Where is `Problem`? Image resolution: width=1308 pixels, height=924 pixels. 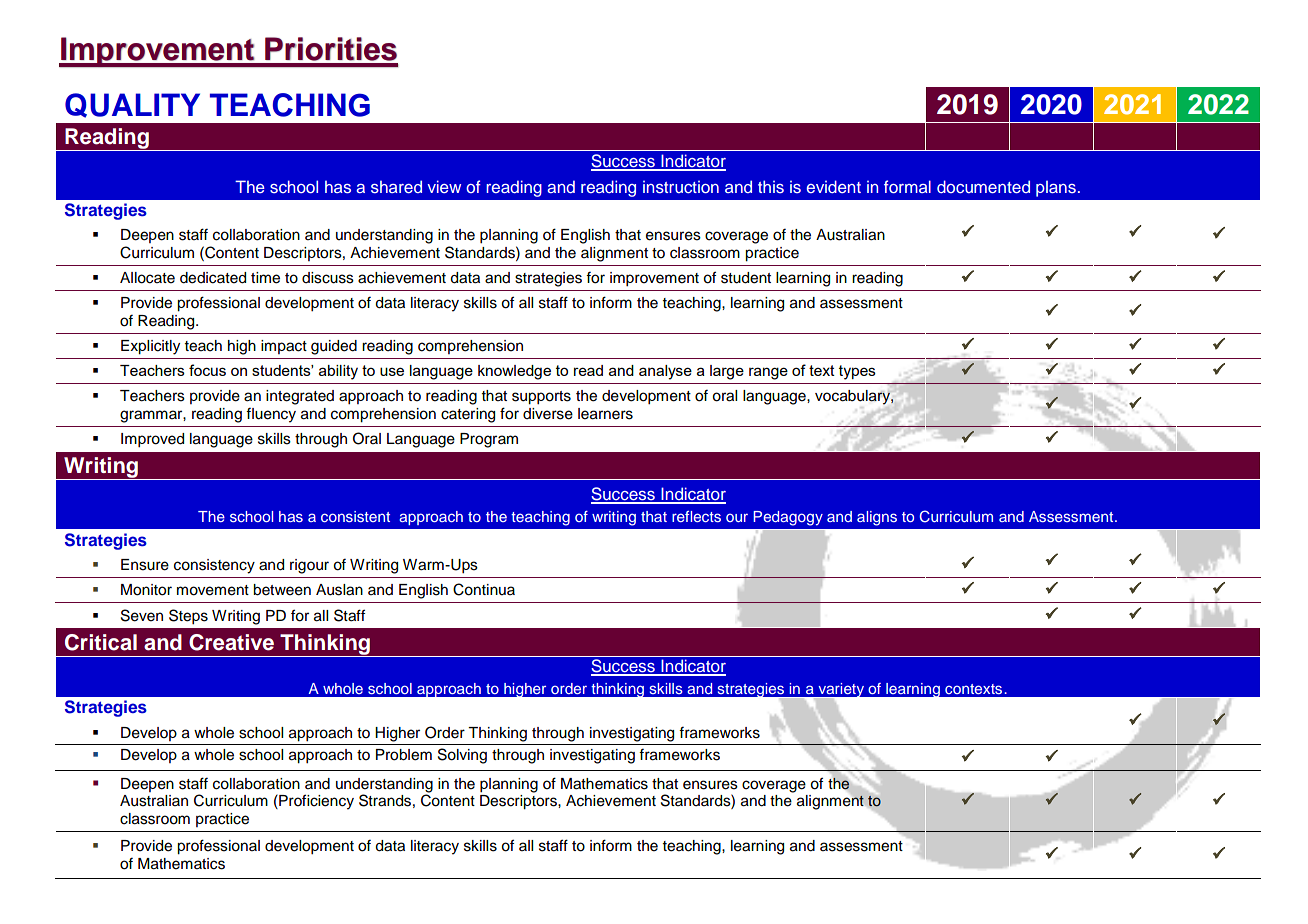
Problem is located at coordinates (404, 755).
